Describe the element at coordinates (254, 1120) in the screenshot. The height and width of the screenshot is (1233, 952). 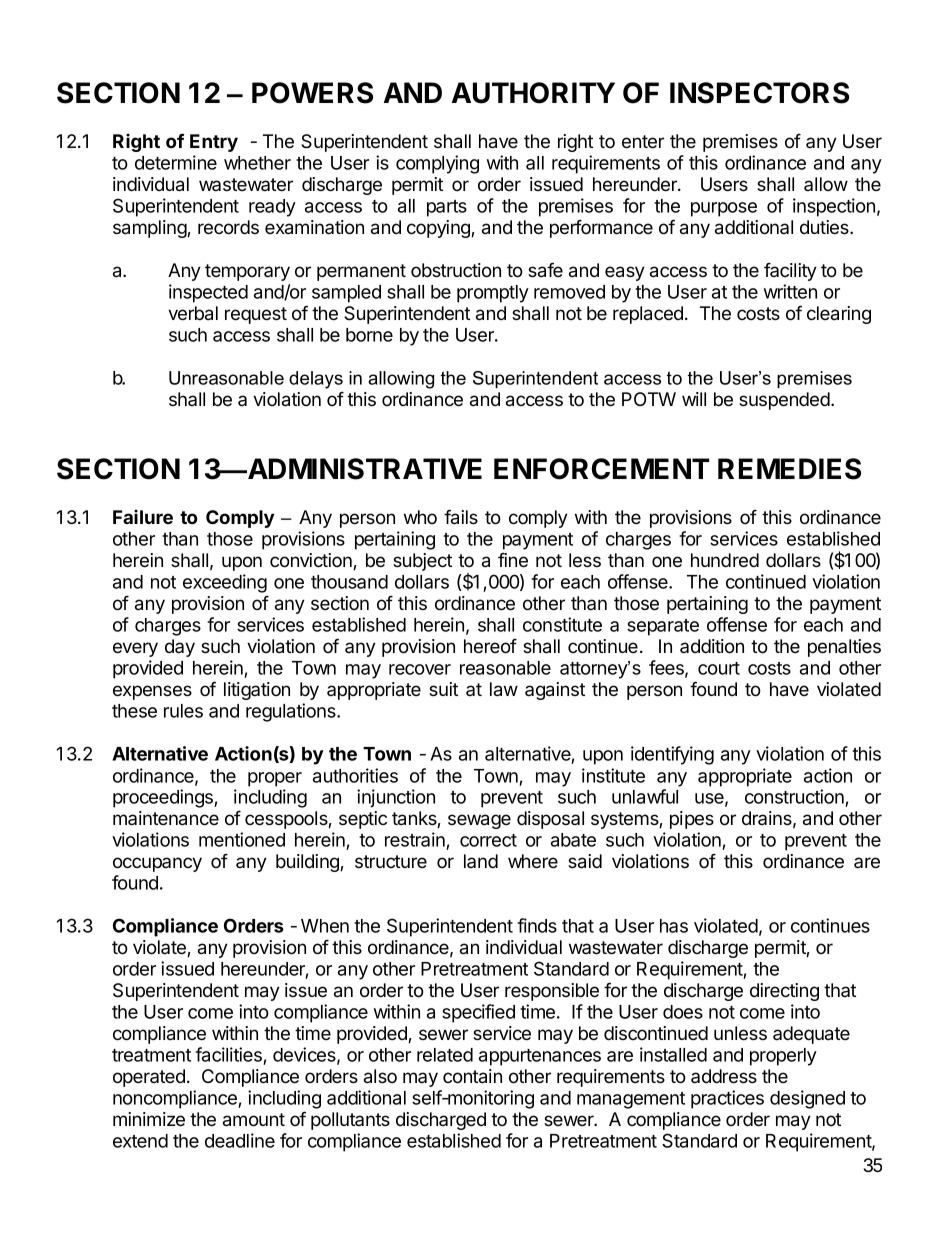
I see `amount` at that location.
